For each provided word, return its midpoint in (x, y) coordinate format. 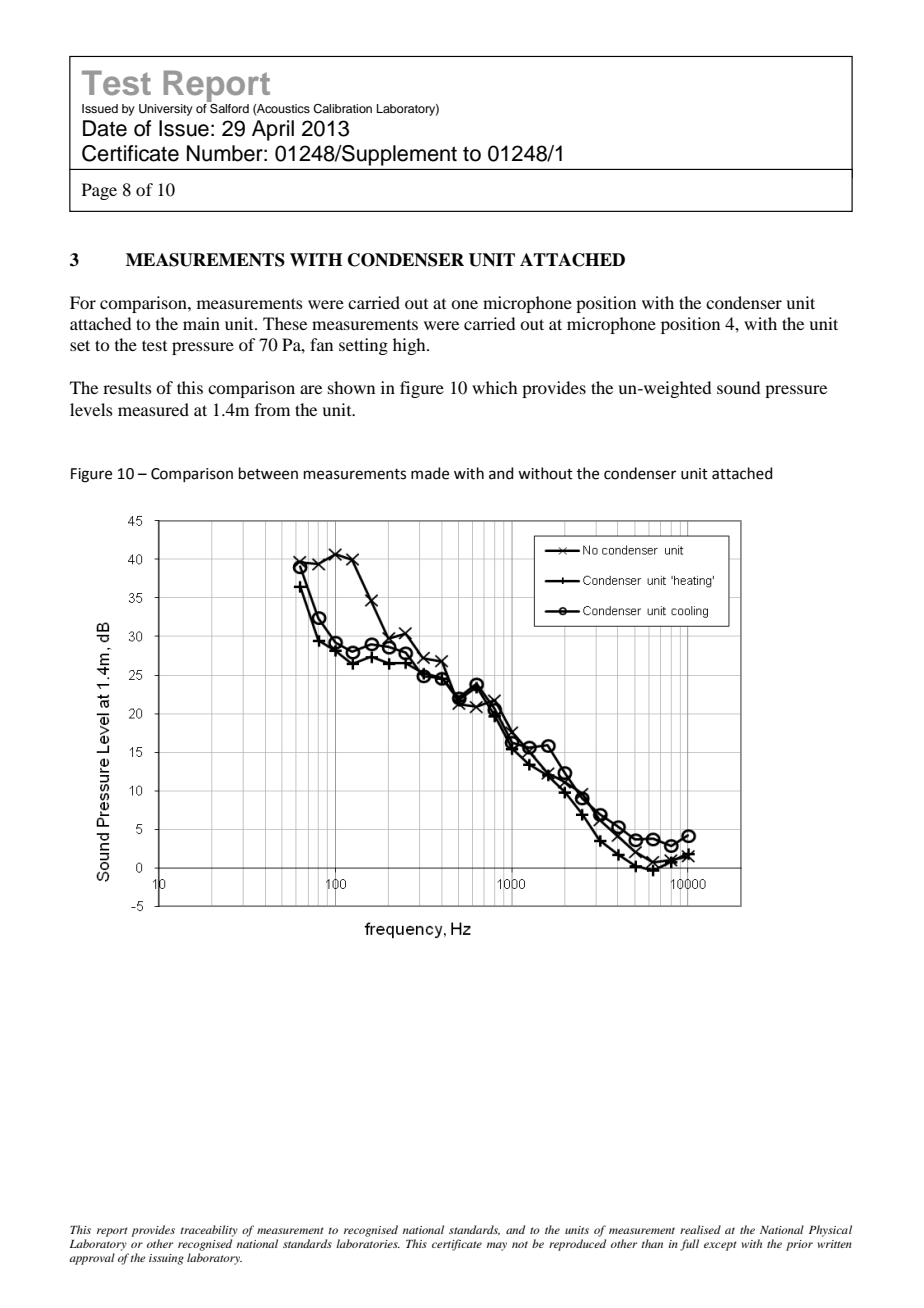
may (497, 1246)
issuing (166, 1259)
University (166, 110)
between (268, 473)
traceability (209, 1231)
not (520, 1244)
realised (700, 1229)
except (720, 1246)
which (494, 387)
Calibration (342, 109)
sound (738, 387)
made (430, 473)
